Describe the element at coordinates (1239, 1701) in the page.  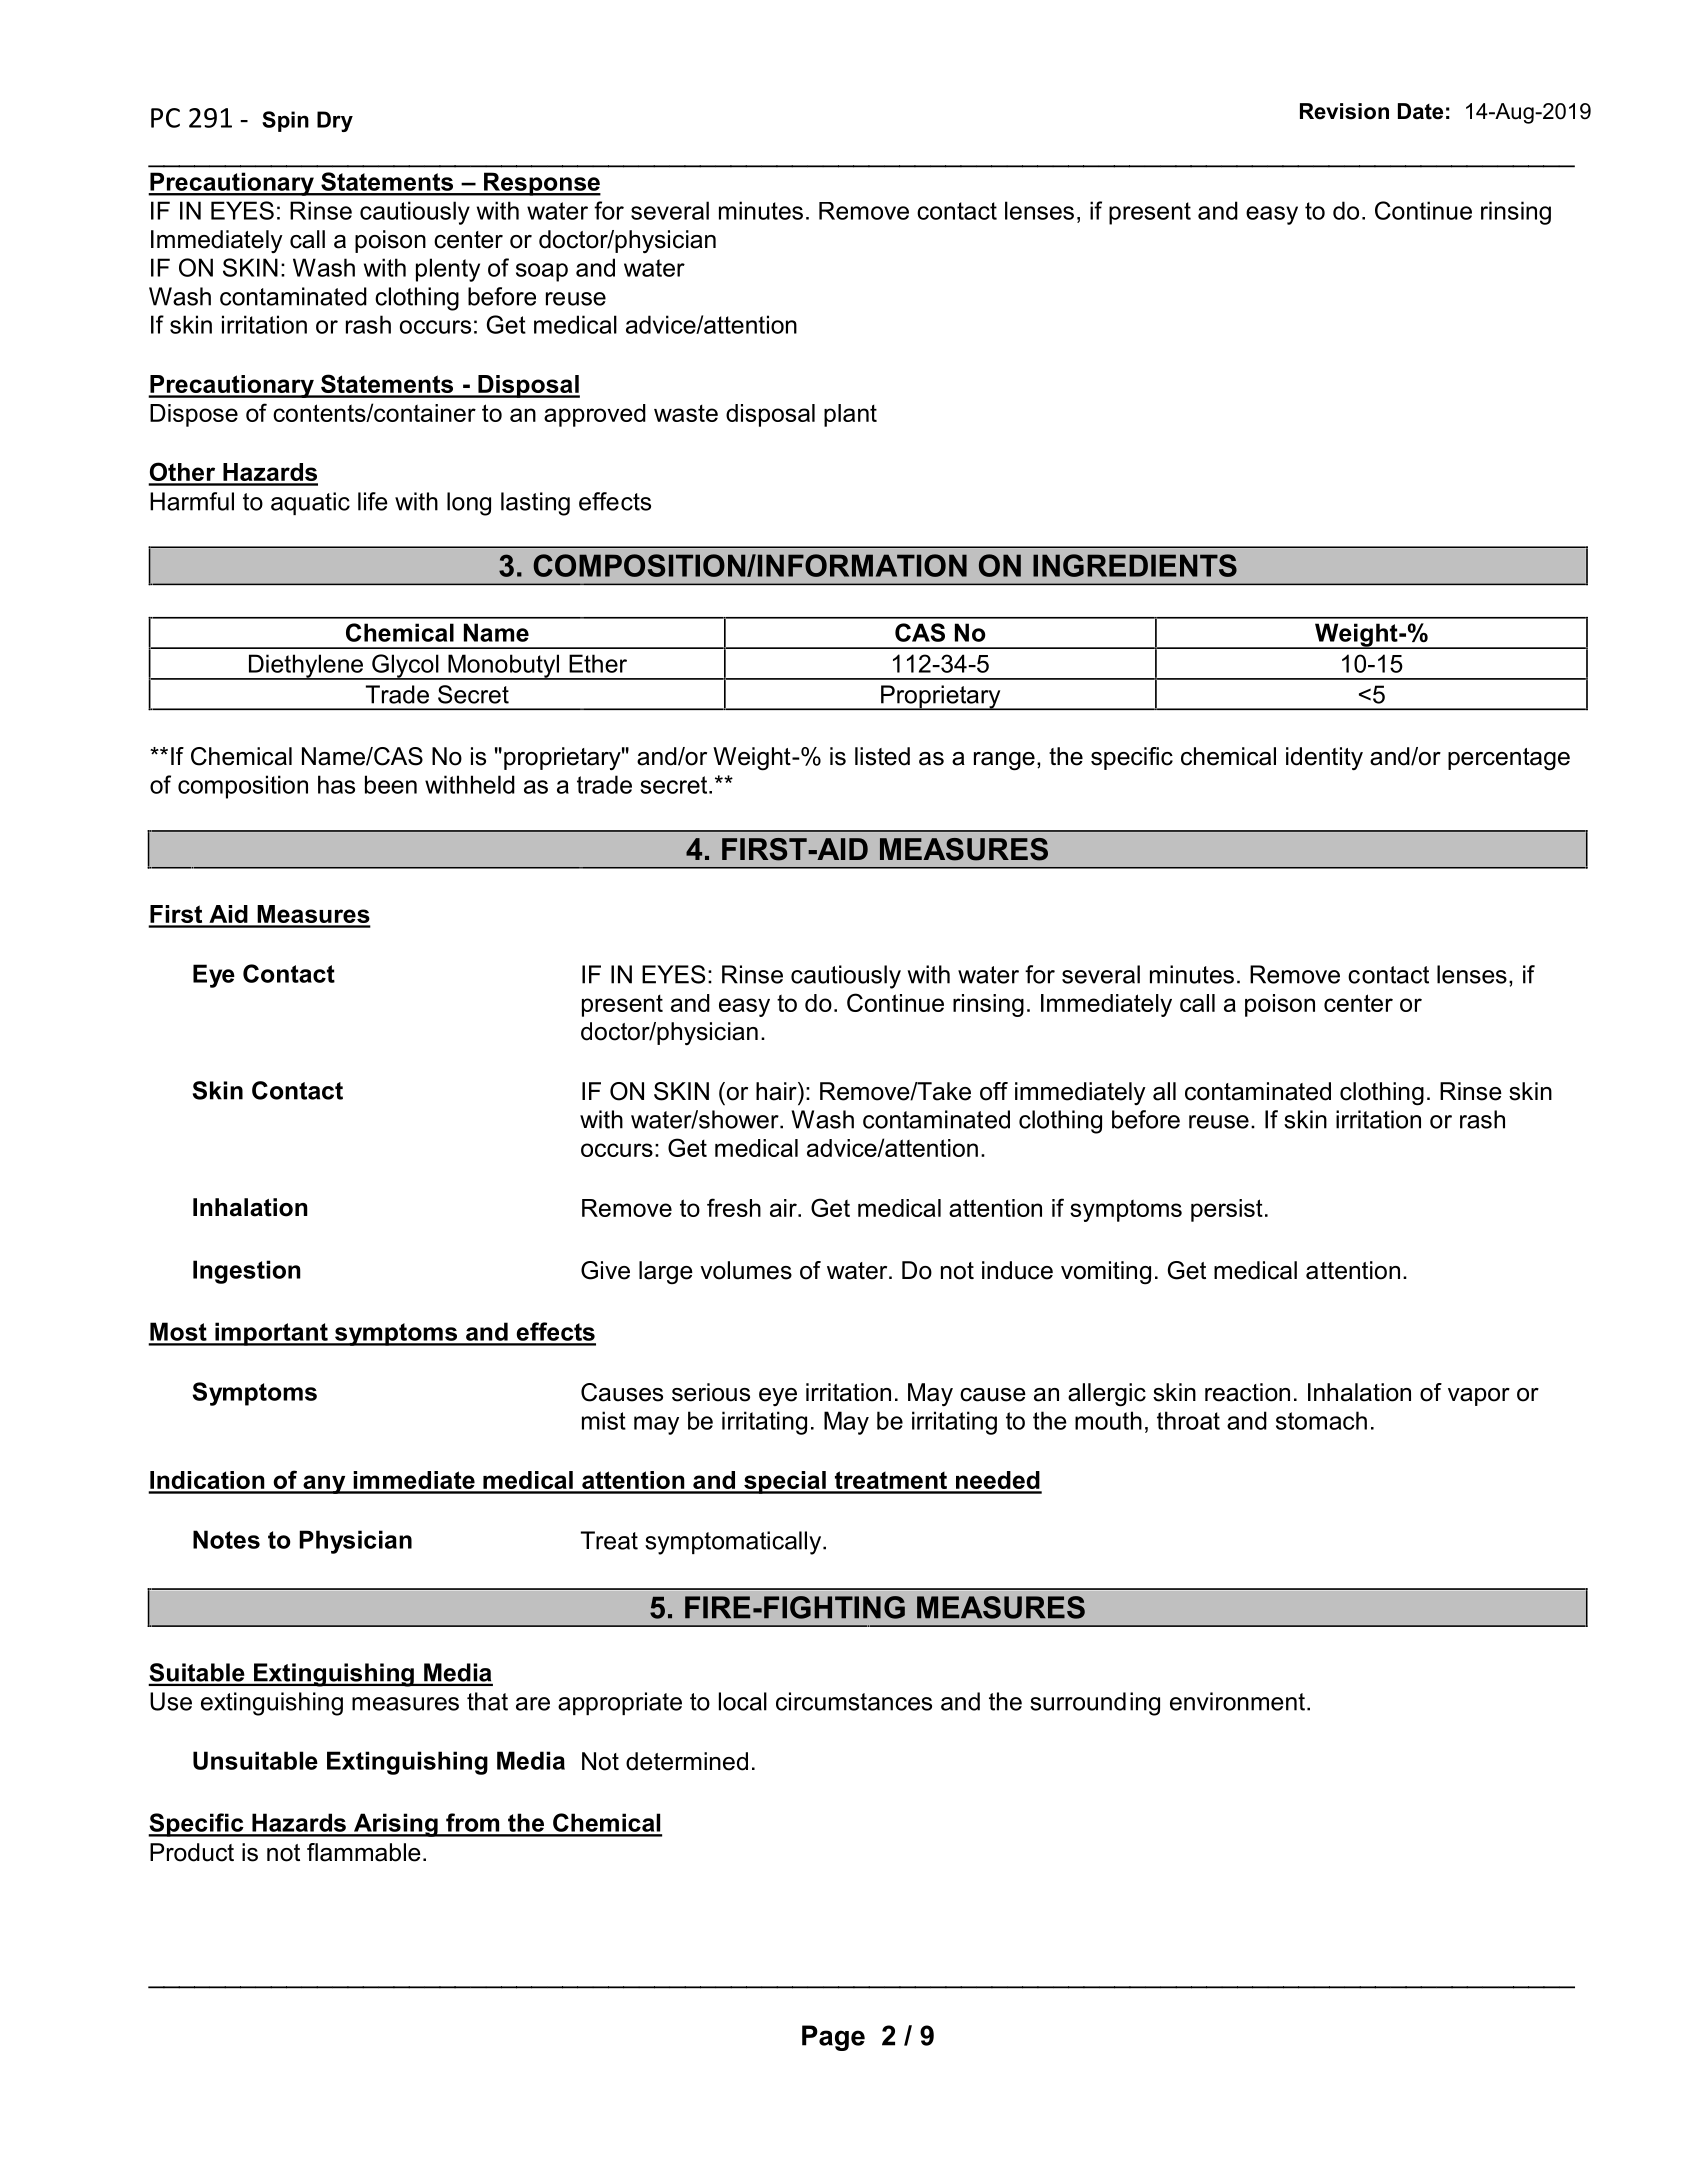
I see `environment` at that location.
